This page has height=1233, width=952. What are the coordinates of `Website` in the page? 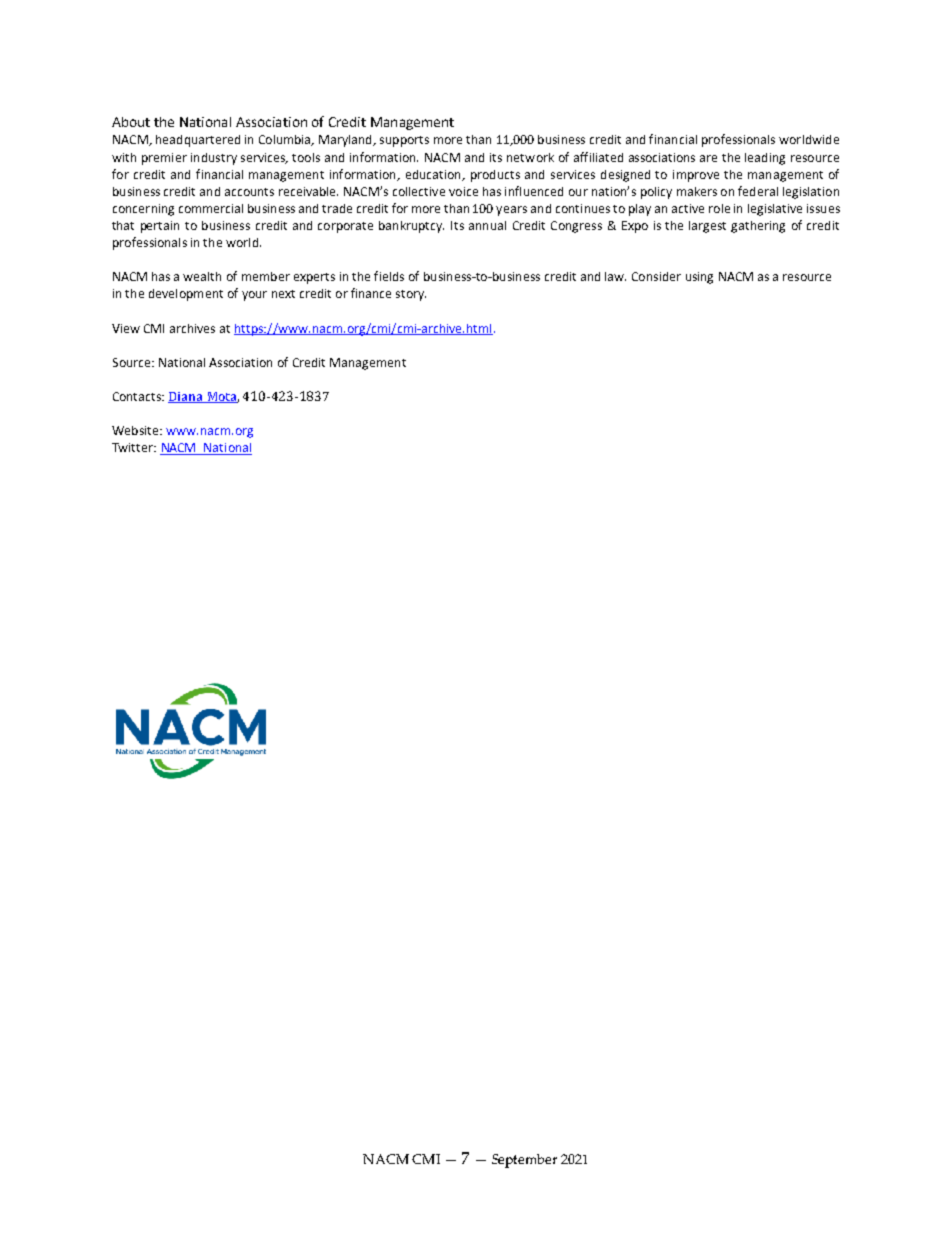 It's located at (136, 430).
